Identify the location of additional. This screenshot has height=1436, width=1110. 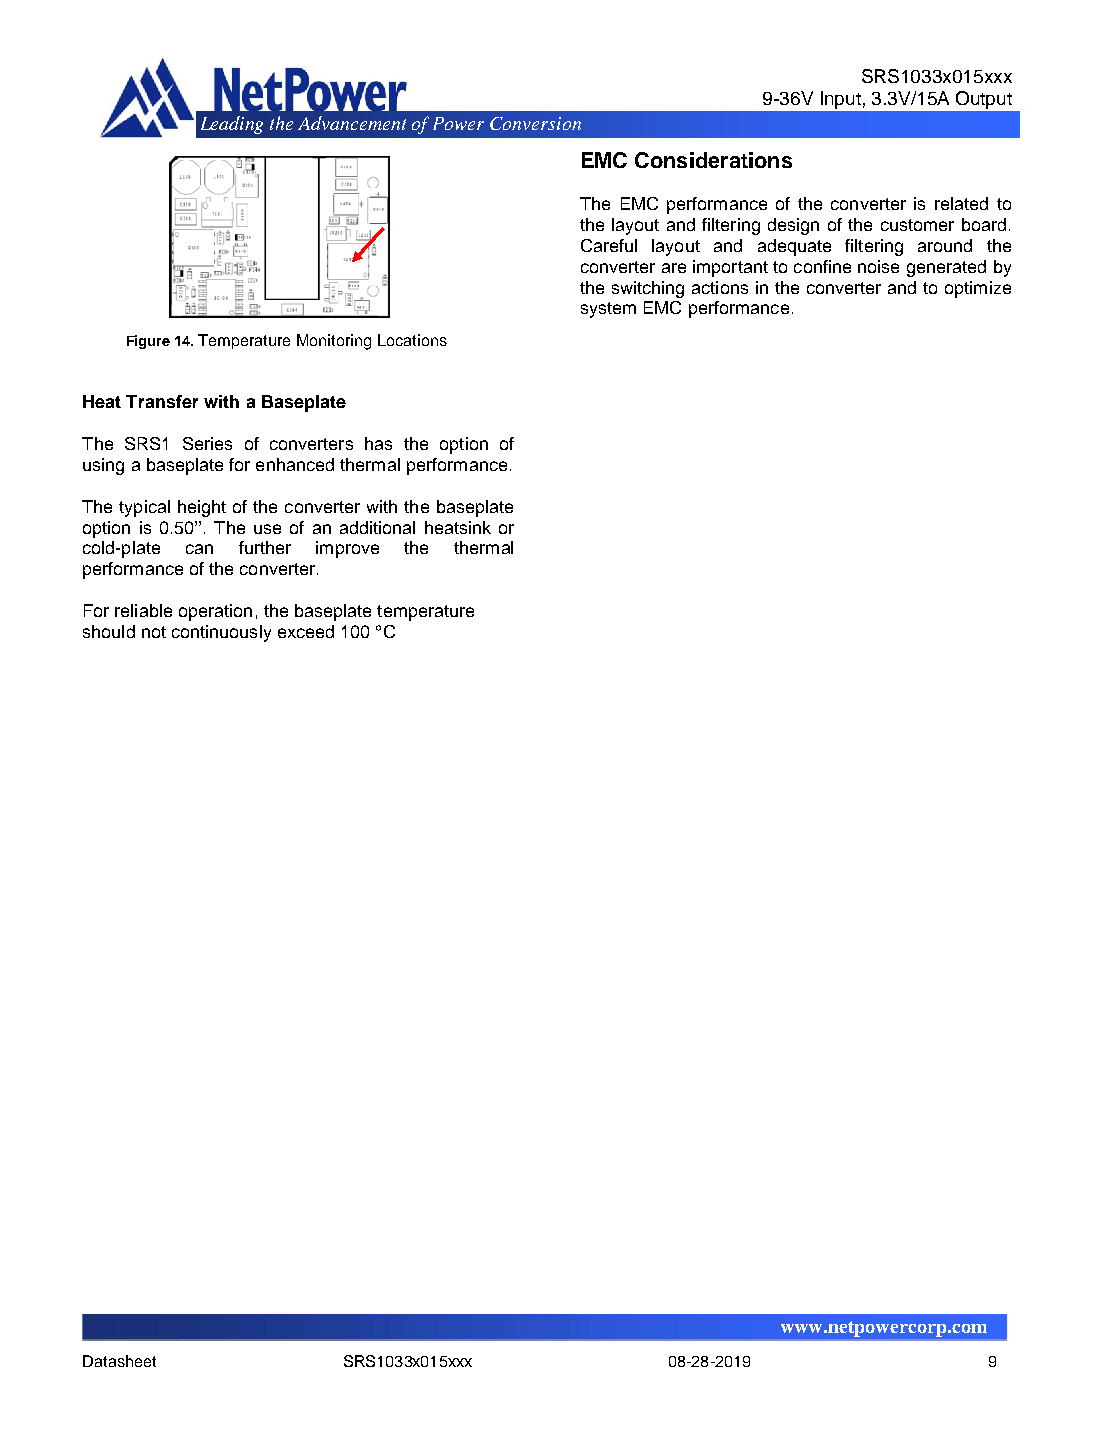
(377, 527).
